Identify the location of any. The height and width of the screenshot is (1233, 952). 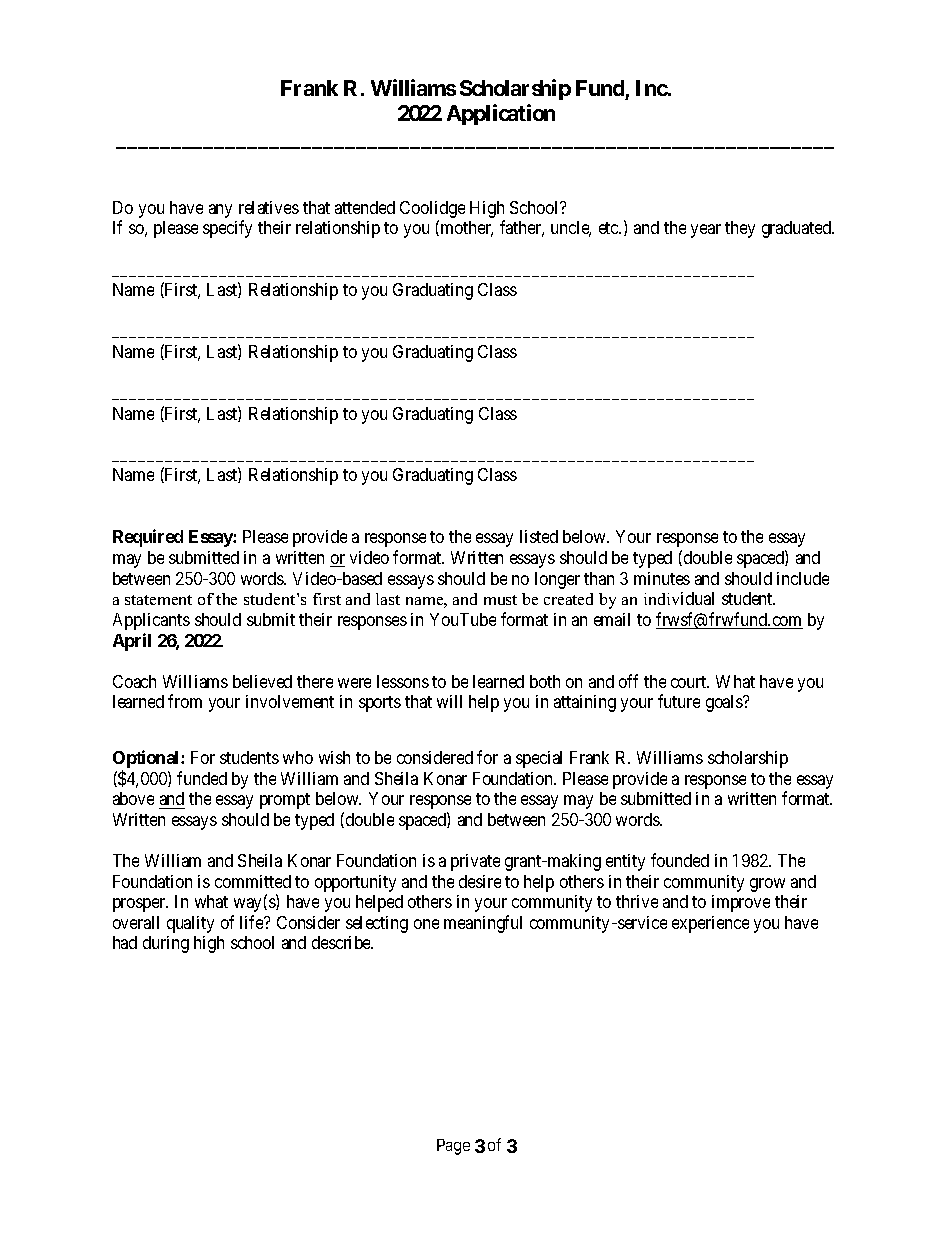
(220, 211).
